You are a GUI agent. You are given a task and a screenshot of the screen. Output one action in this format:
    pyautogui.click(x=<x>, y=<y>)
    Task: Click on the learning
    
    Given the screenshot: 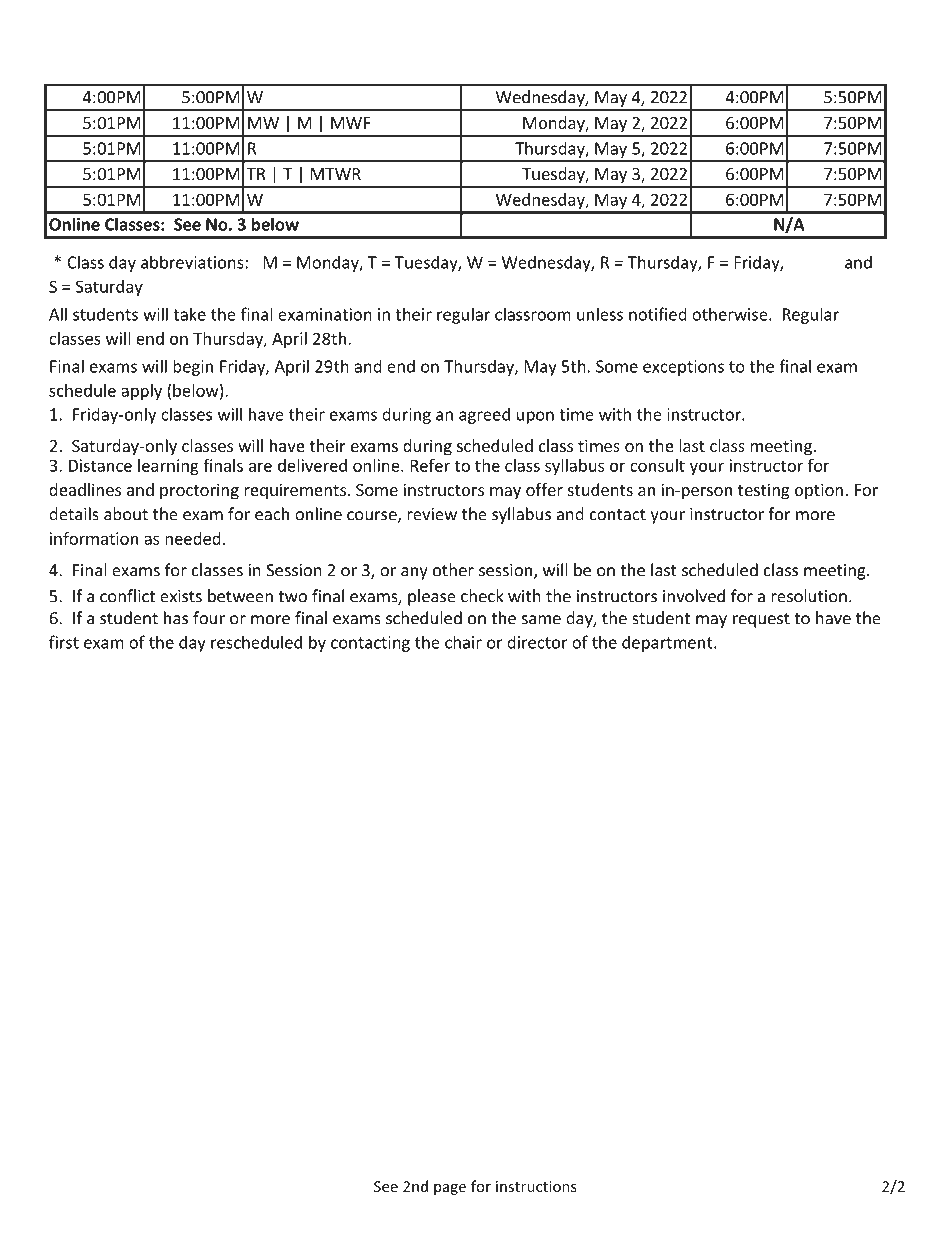 What is the action you would take?
    pyautogui.click(x=168, y=467)
